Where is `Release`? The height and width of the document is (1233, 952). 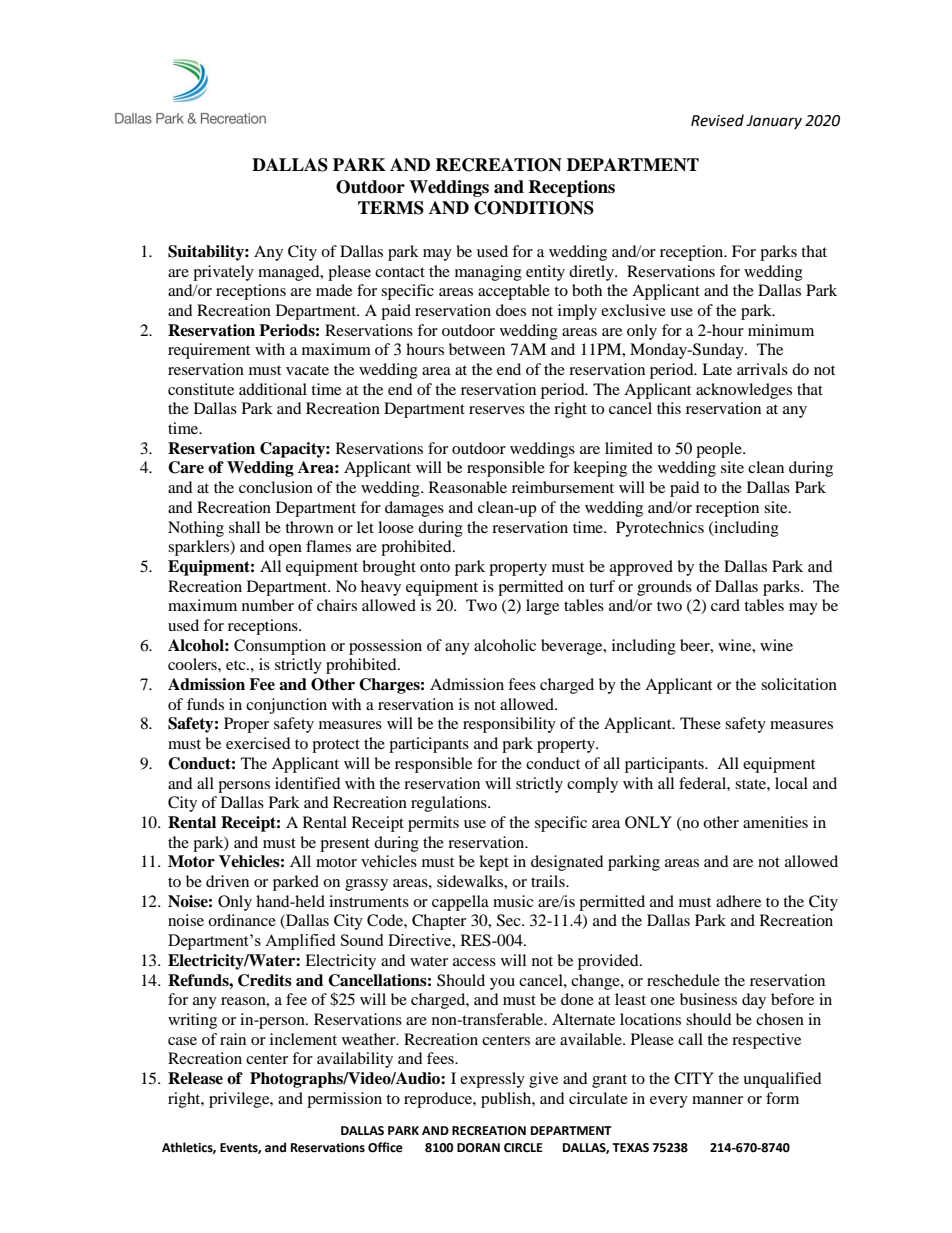
Release is located at coordinates (195, 1078).
